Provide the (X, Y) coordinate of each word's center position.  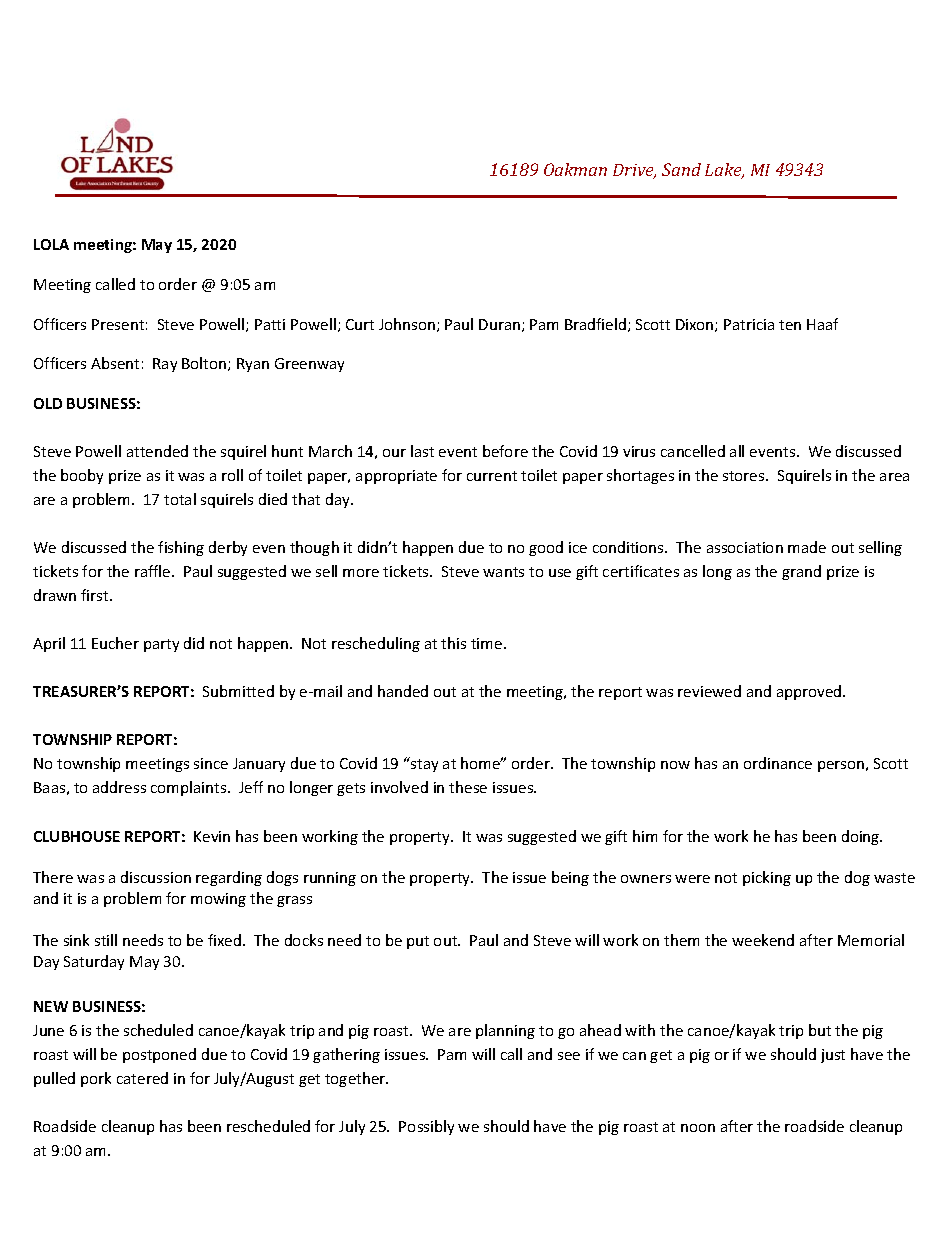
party (161, 645)
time (488, 643)
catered (142, 1078)
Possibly (426, 1127)
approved (810, 692)
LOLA (51, 244)
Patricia (749, 324)
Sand (681, 169)
